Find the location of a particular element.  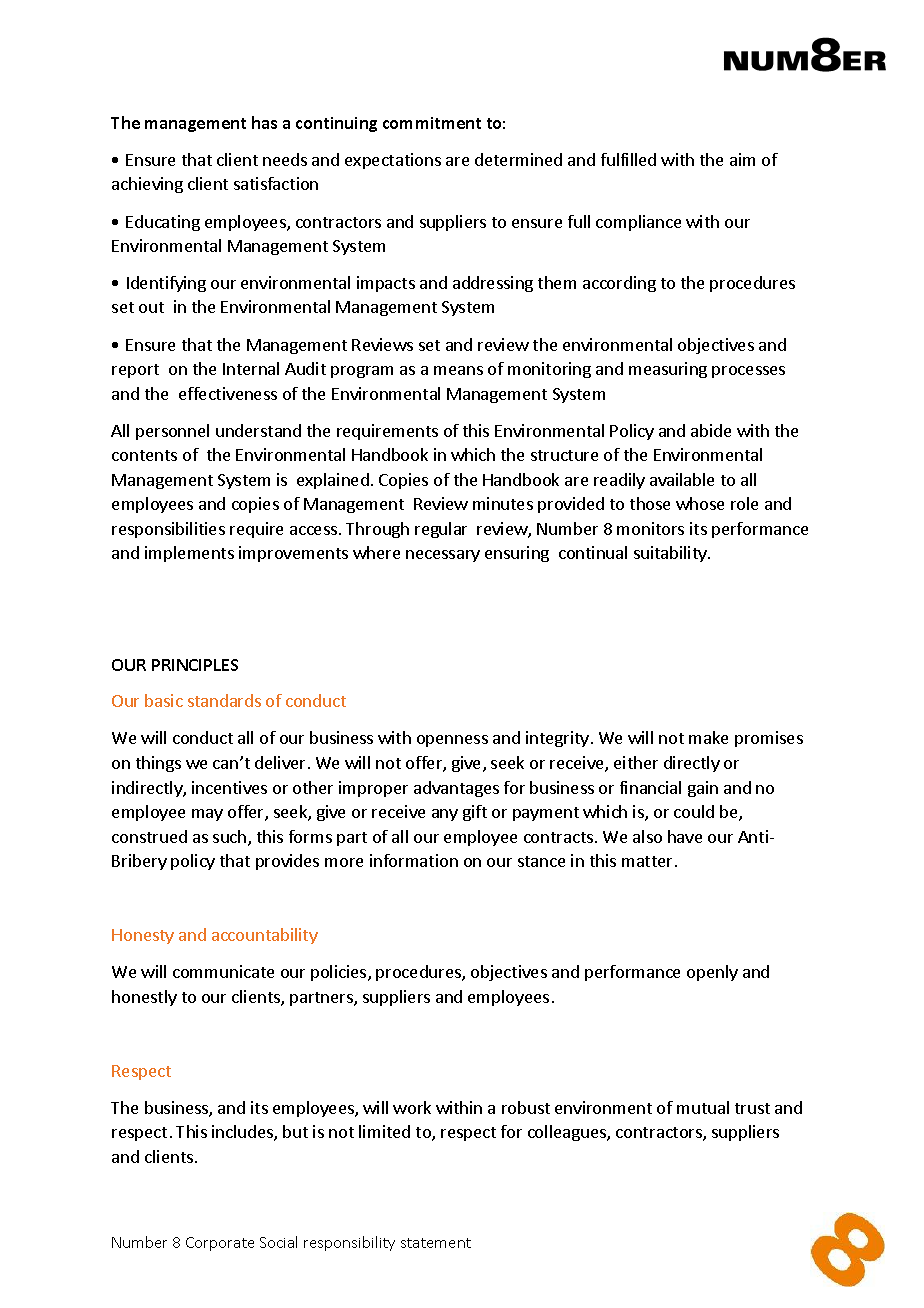

commitment is located at coordinates (432, 123).
